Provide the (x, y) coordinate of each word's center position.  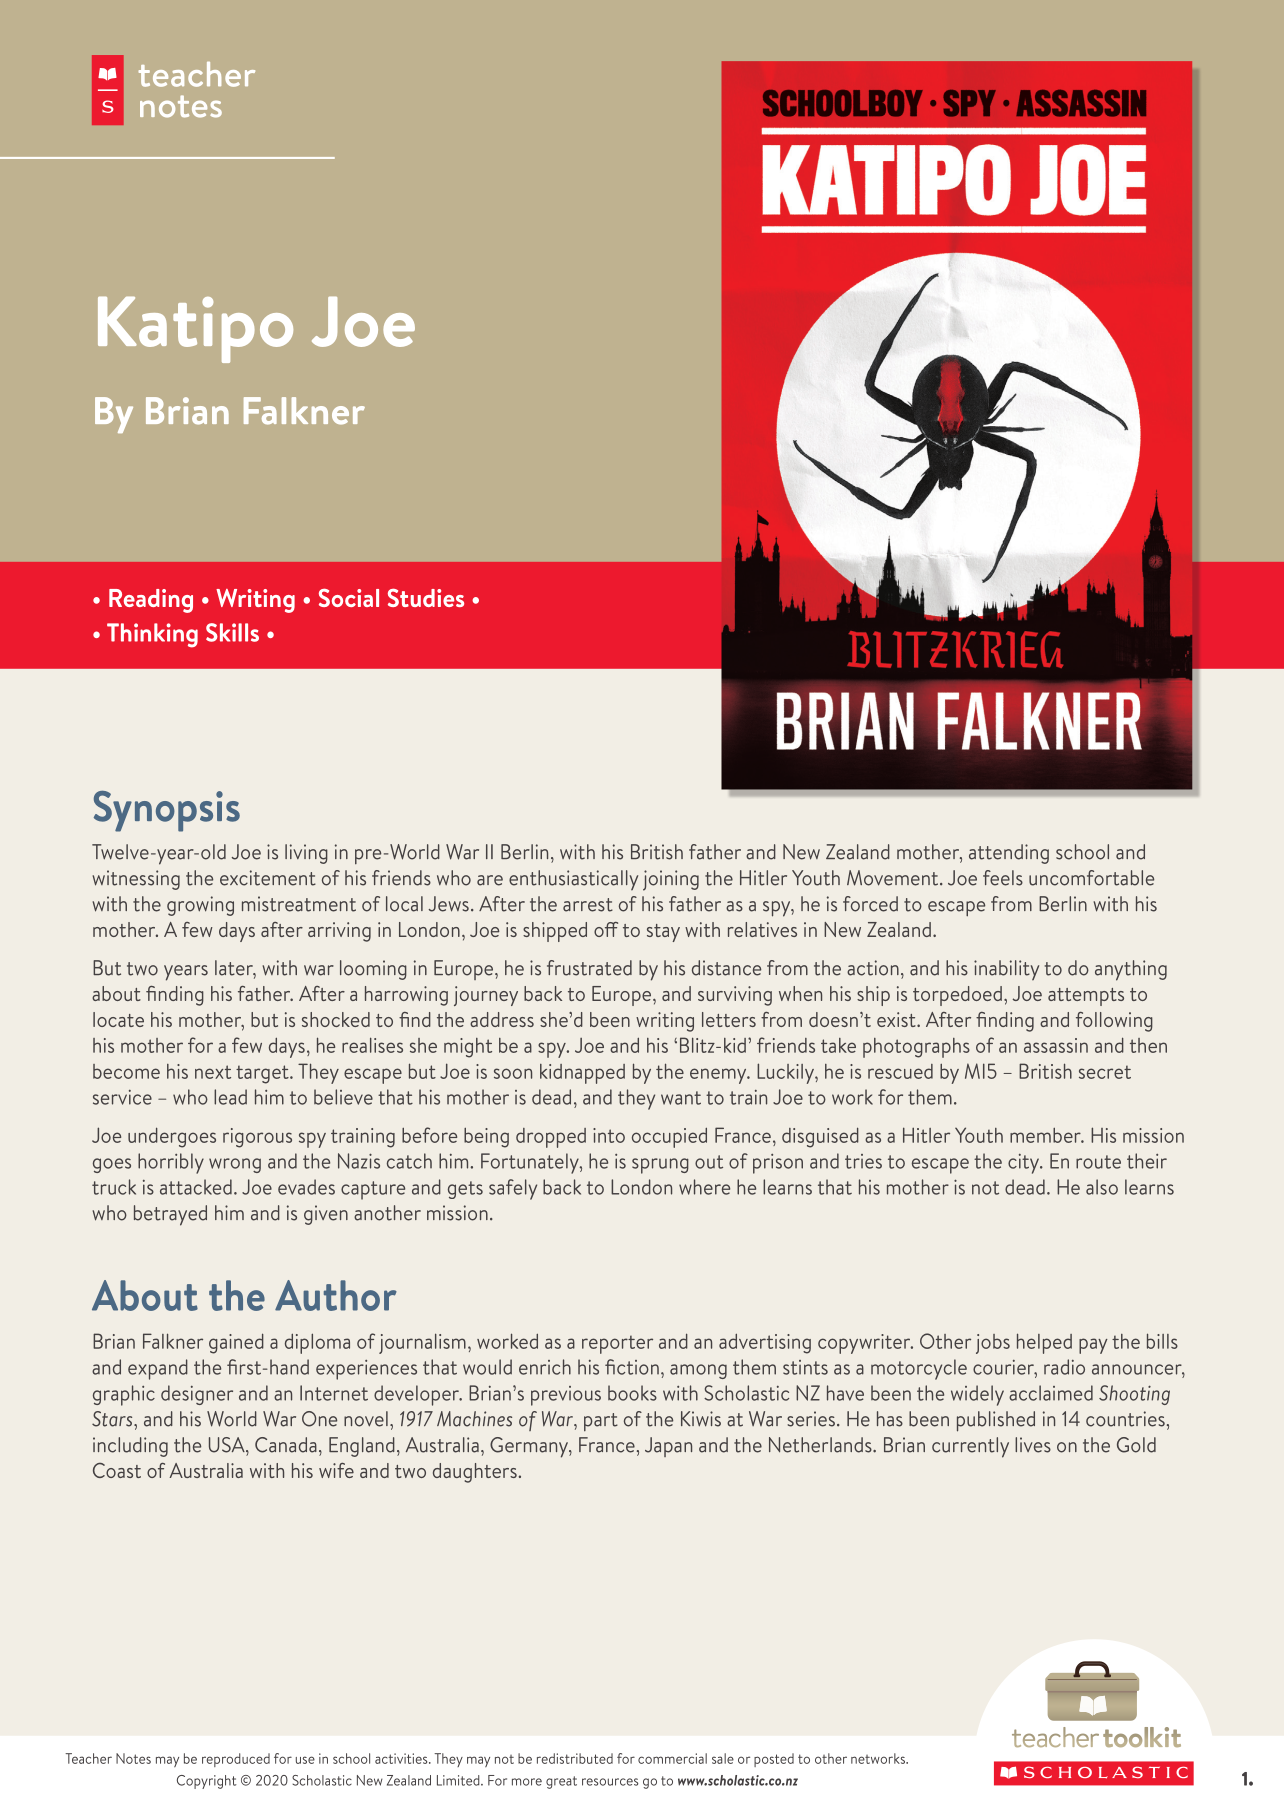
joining (671, 880)
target (263, 1074)
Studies (426, 597)
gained (236, 1343)
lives (1033, 1445)
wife (336, 1470)
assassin (1056, 1045)
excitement (268, 878)
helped (1044, 1343)
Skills (232, 632)
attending (1009, 854)
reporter (617, 1344)
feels (1003, 878)
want (681, 1098)
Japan (668, 1447)
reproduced (236, 1760)
